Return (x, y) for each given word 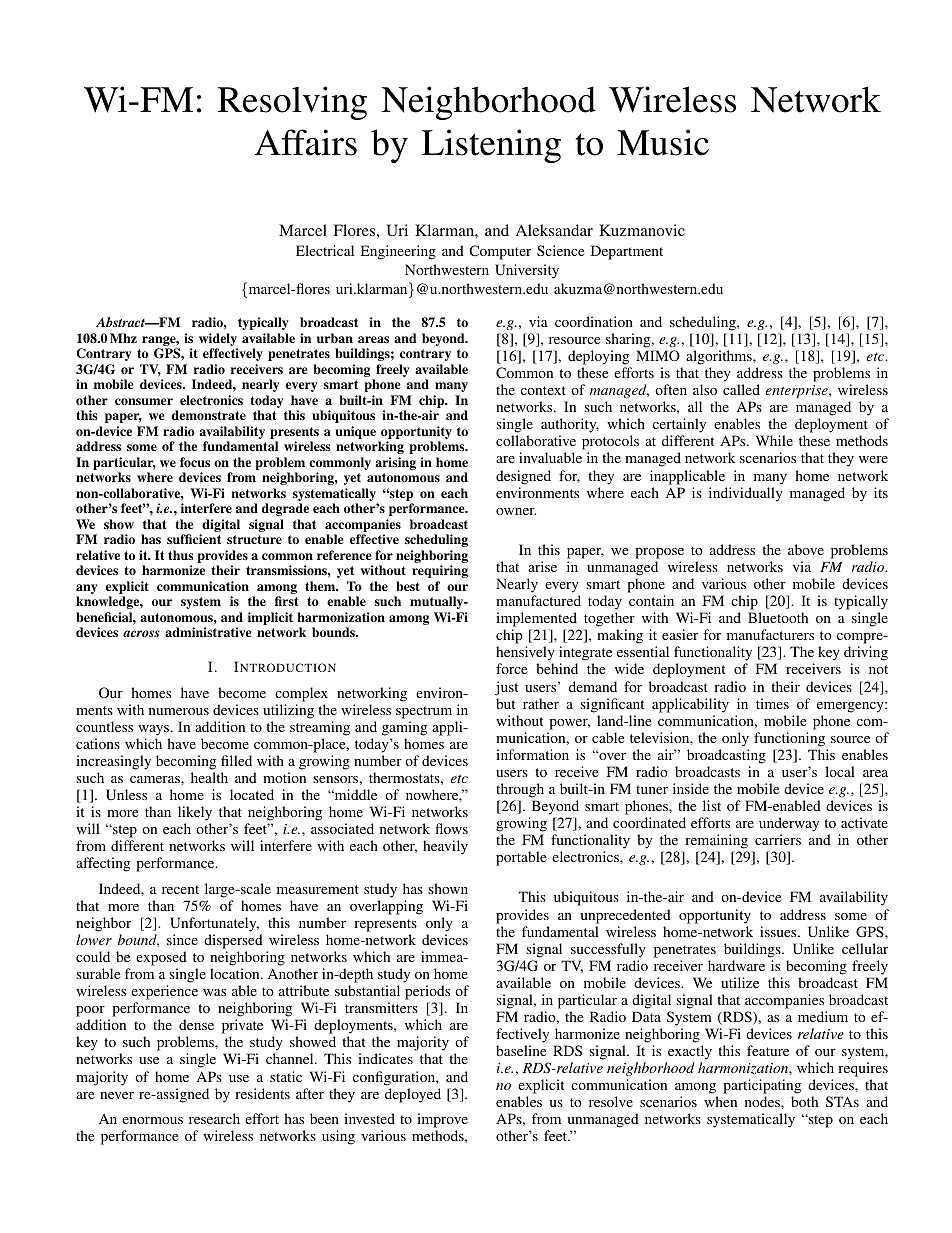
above (806, 549)
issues (779, 931)
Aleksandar (554, 230)
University (527, 271)
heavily (445, 847)
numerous (179, 711)
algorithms (720, 357)
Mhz (123, 338)
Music (663, 142)
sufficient (194, 539)
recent (180, 889)
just (506, 688)
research (214, 1118)
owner (516, 511)
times (772, 703)
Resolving (292, 103)
